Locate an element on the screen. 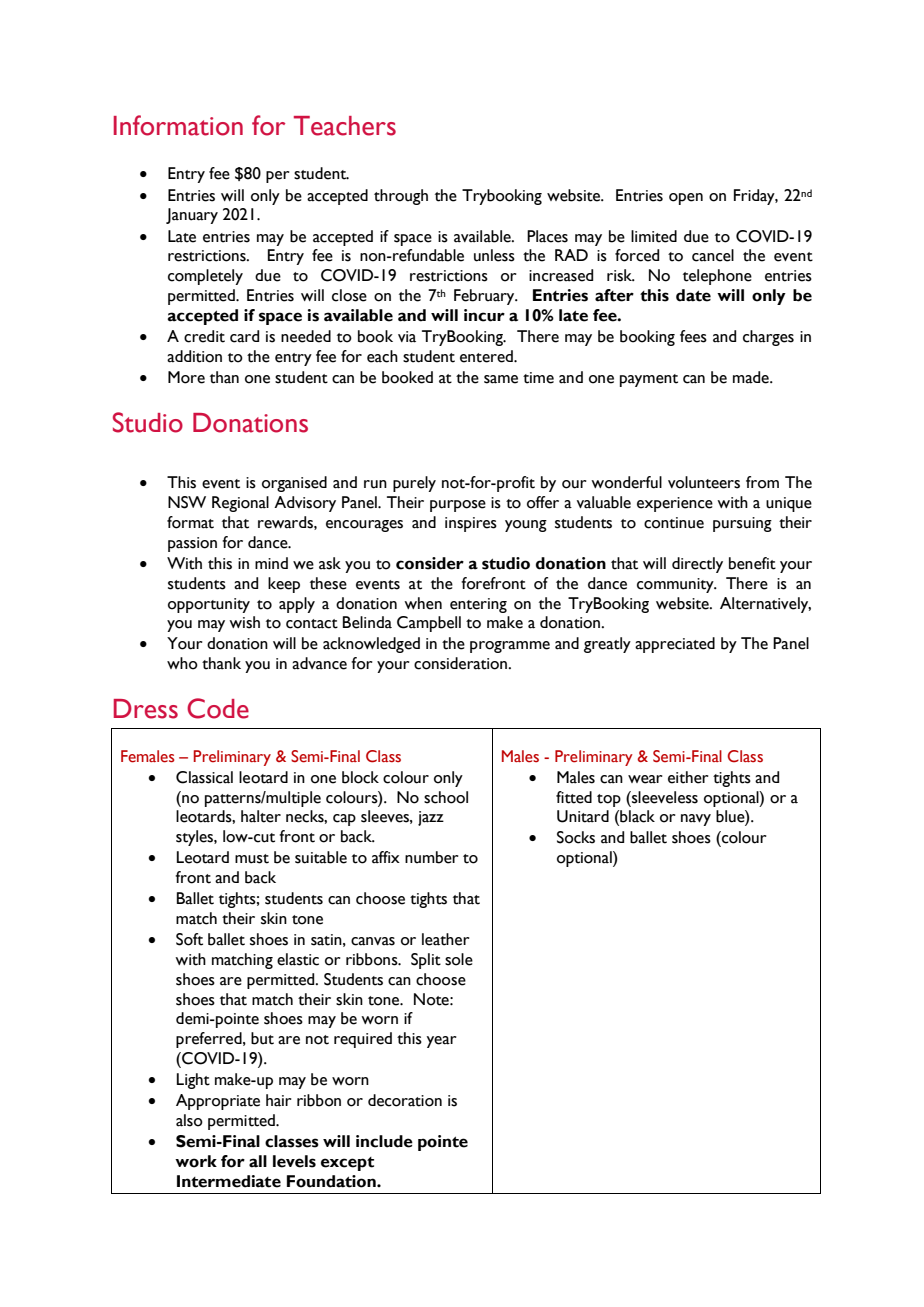 Image resolution: width=924 pixels, height=1307 pixels. pursuing is located at coordinates (742, 524).
